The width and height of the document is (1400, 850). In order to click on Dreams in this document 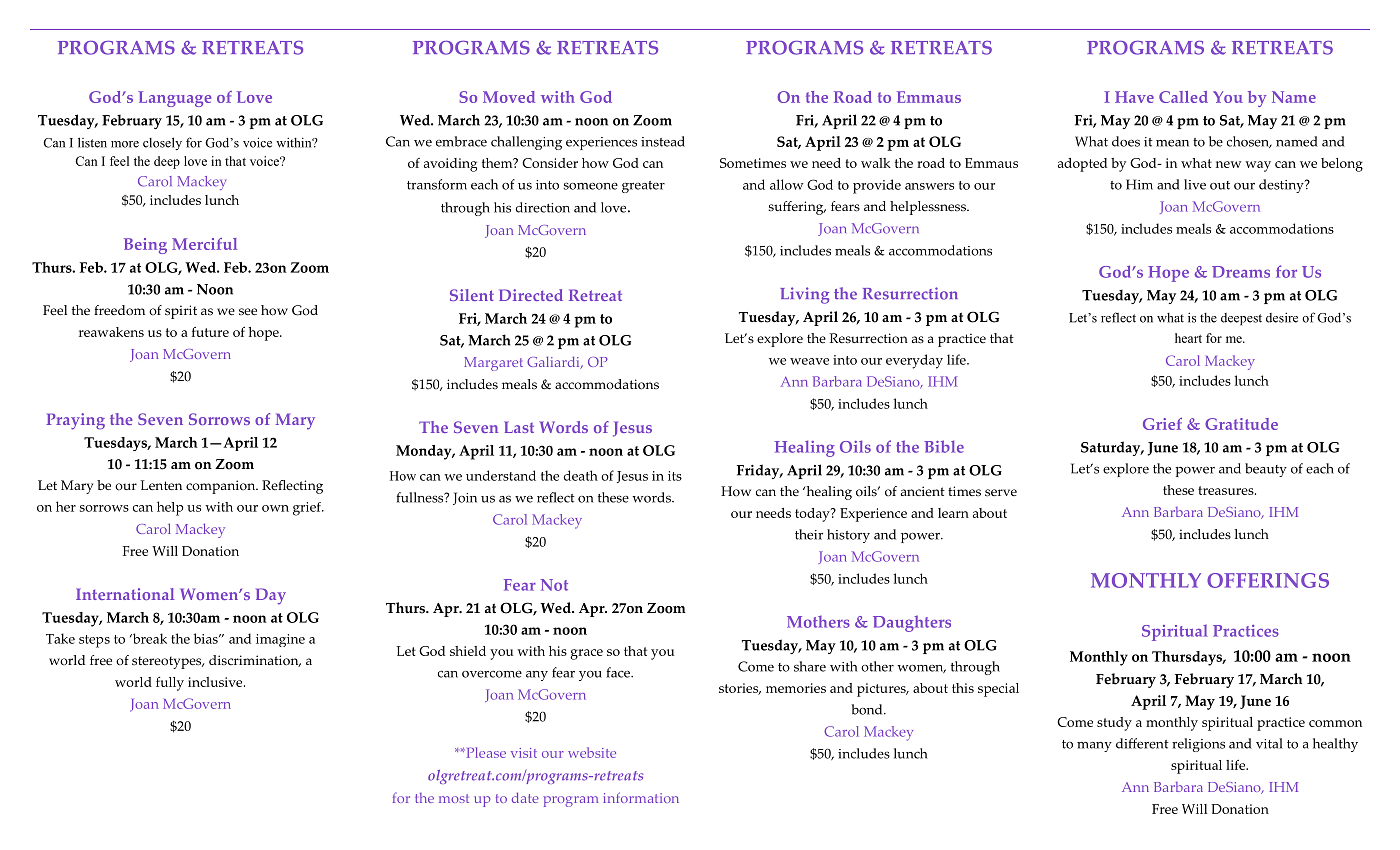, I will do `click(1241, 272)`.
